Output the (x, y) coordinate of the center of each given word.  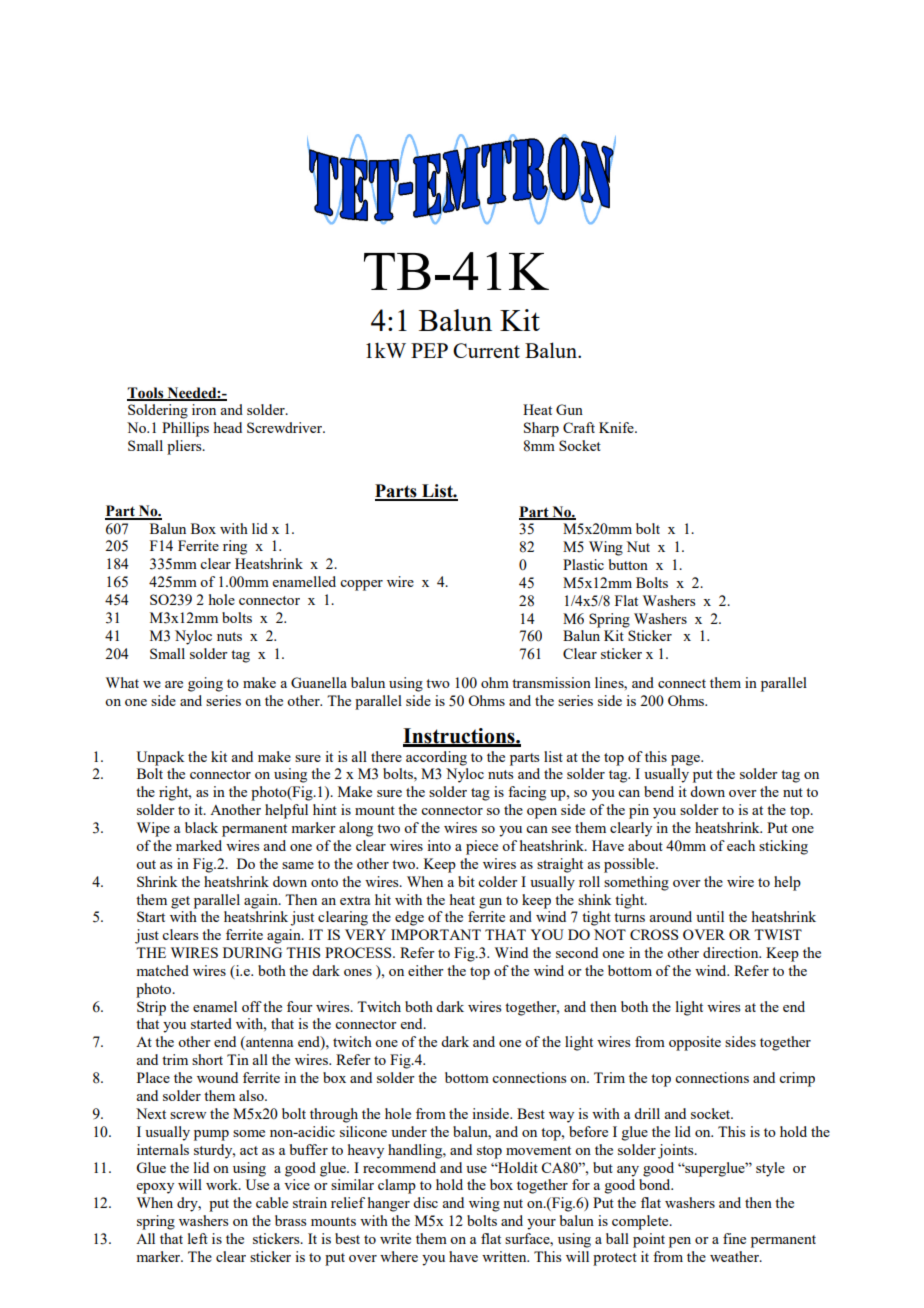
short (207, 1059)
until (710, 916)
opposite (695, 1043)
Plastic (583, 564)
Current (486, 350)
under (409, 1131)
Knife (617, 427)
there (386, 756)
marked (199, 845)
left (198, 1238)
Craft (579, 427)
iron (204, 409)
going (205, 684)
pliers (185, 447)
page (686, 760)
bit (466, 881)
